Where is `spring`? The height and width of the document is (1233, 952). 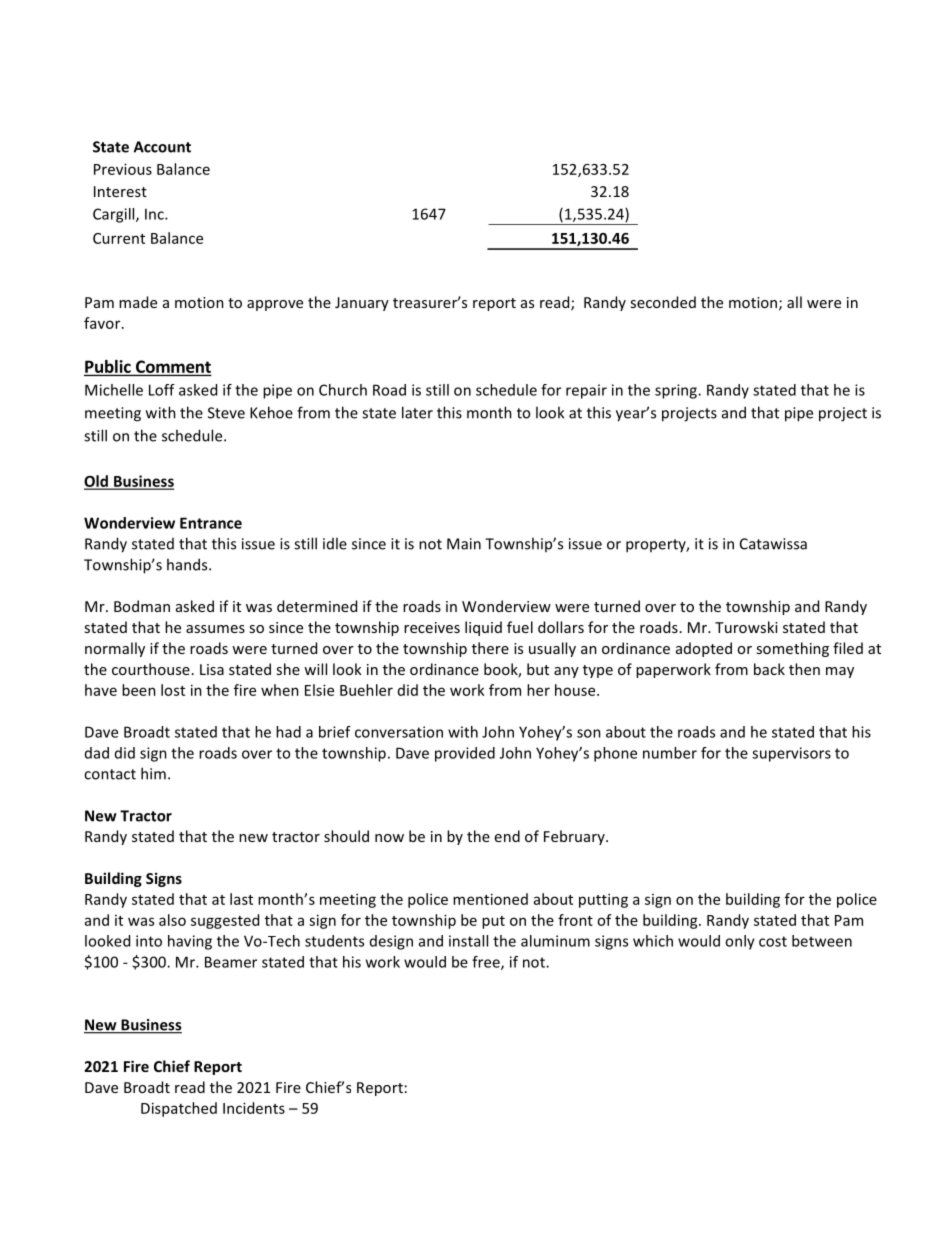 spring is located at coordinates (677, 391).
